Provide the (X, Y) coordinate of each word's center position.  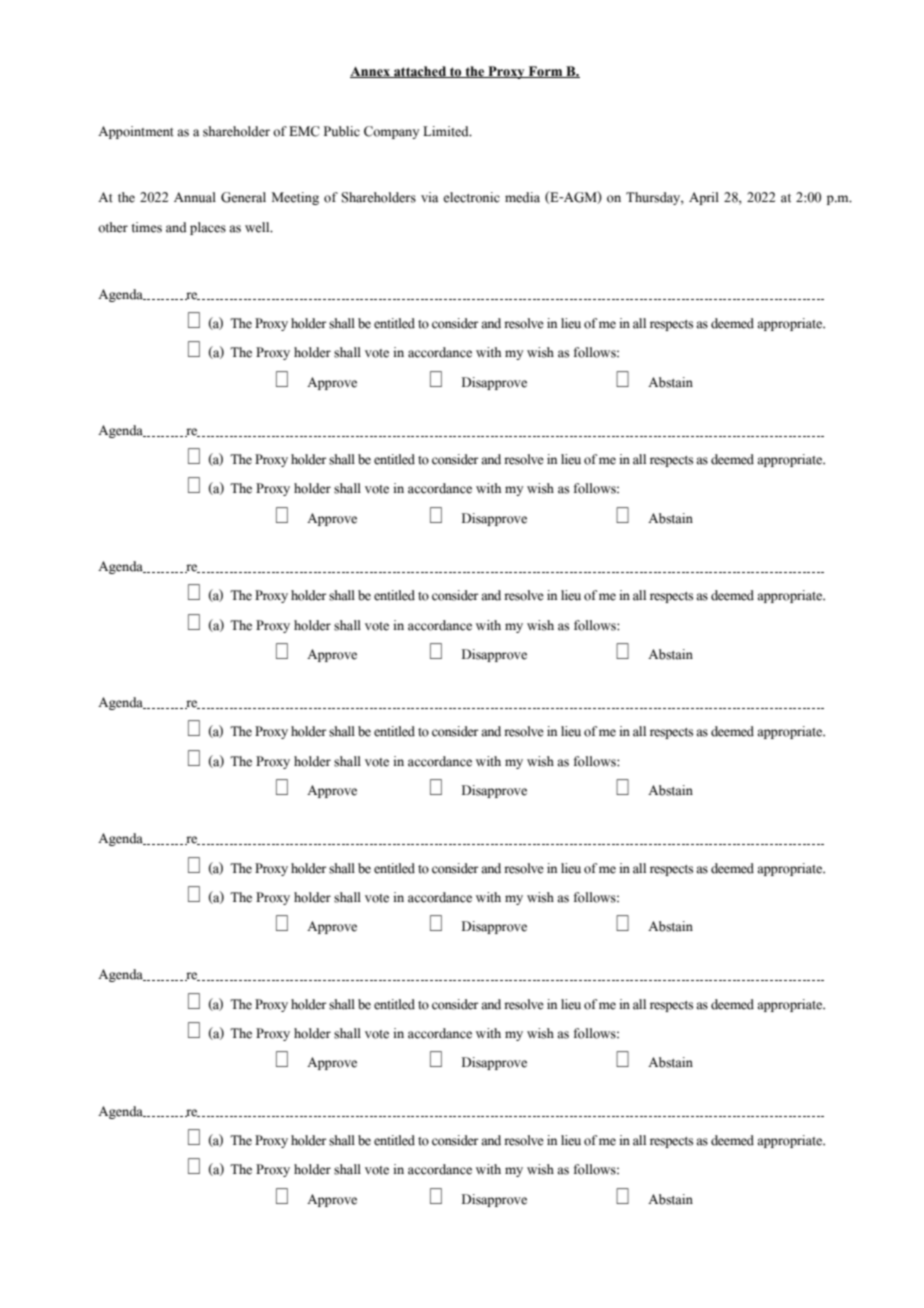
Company (392, 132)
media (522, 197)
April (704, 198)
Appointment (136, 132)
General (243, 197)
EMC (304, 131)
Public (342, 131)
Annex (371, 72)
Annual (195, 197)
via (429, 197)
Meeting (295, 198)
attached (420, 72)
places (208, 228)
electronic (471, 197)
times (146, 227)
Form (545, 72)
